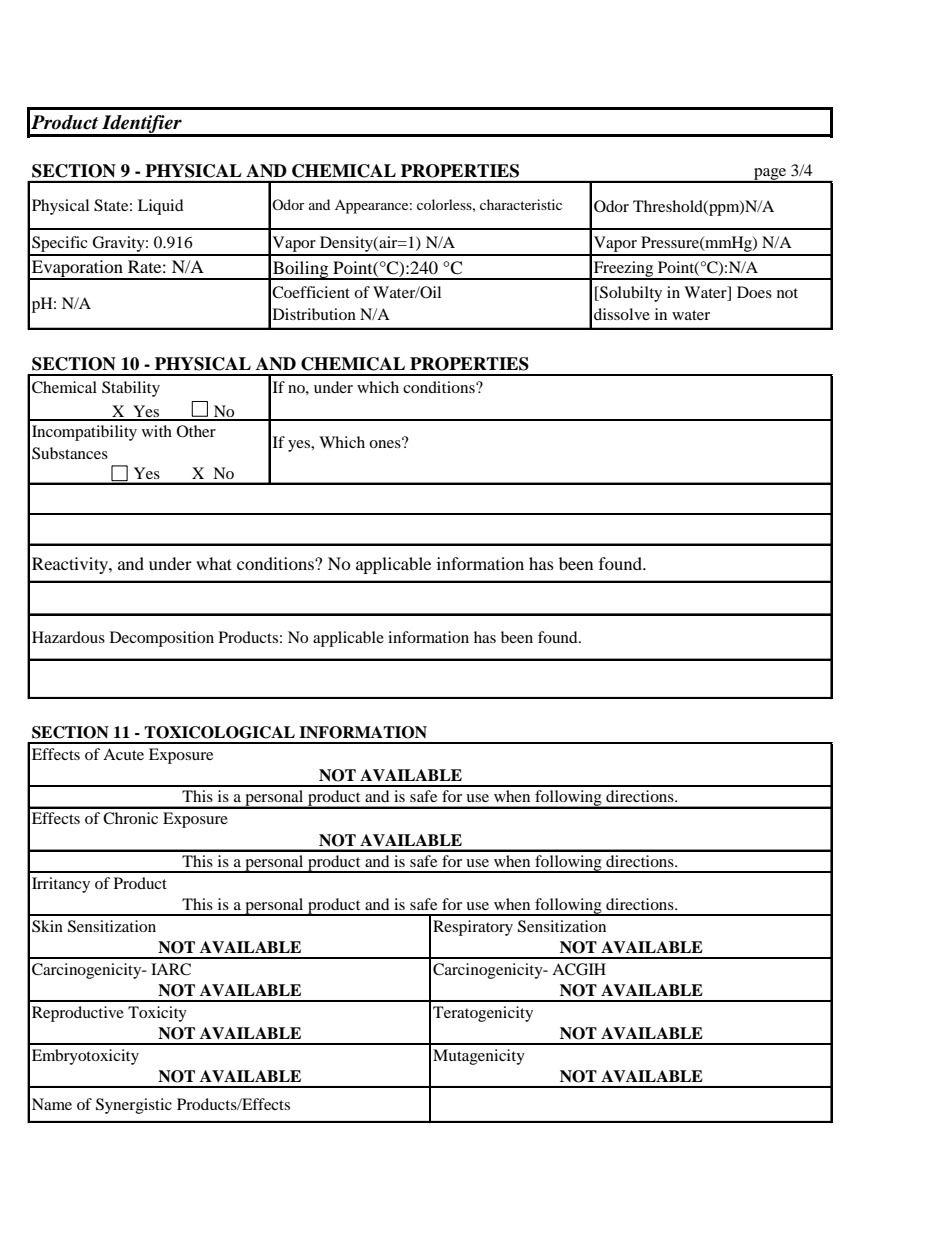 Image resolution: width=952 pixels, height=1233 pixels. What do you see at coordinates (196, 431) in the screenshot?
I see `Other` at bounding box center [196, 431].
